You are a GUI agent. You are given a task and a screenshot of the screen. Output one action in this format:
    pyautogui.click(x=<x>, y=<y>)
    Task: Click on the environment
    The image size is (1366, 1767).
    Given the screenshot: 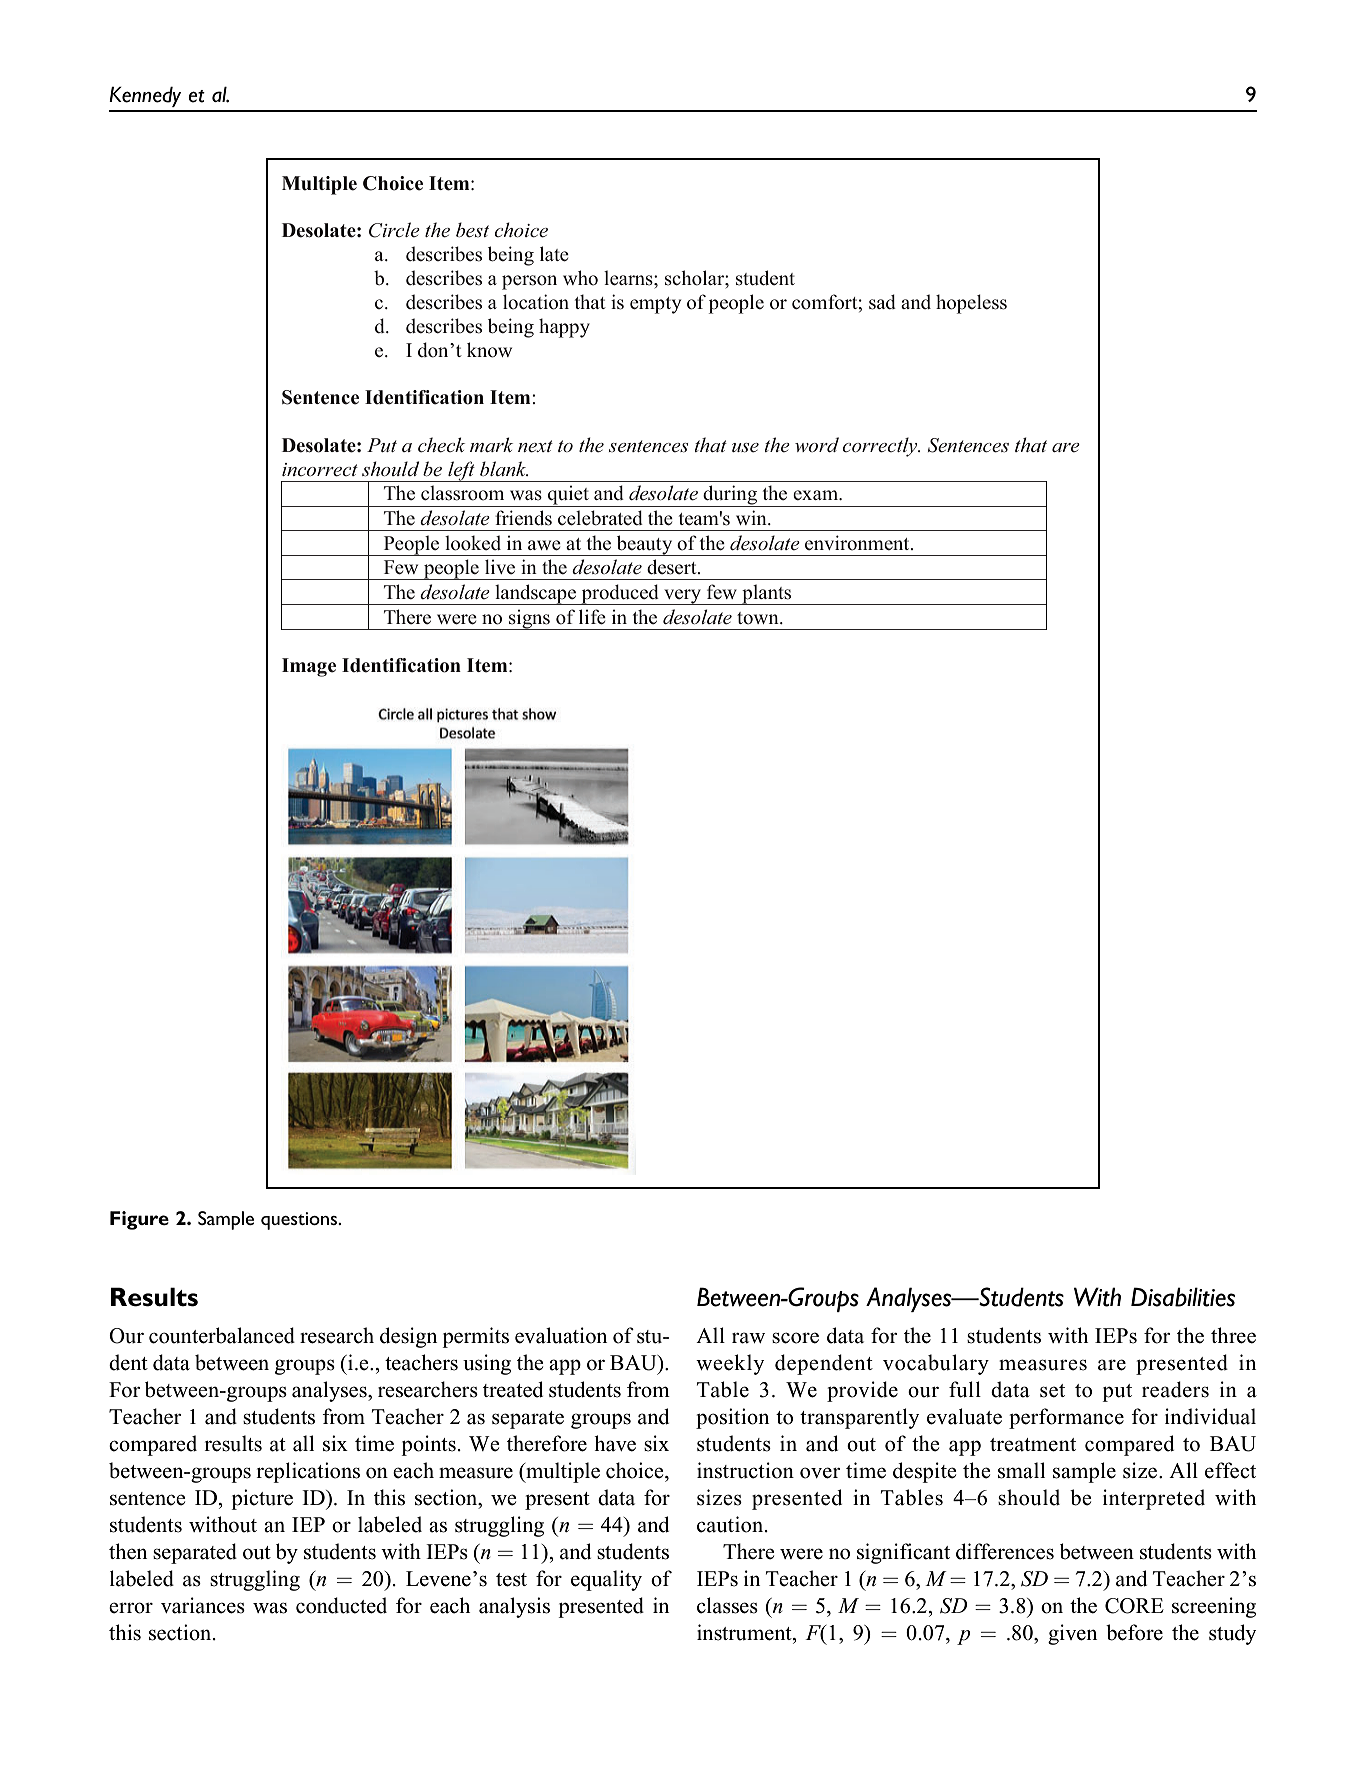 What is the action you would take?
    pyautogui.click(x=858, y=543)
